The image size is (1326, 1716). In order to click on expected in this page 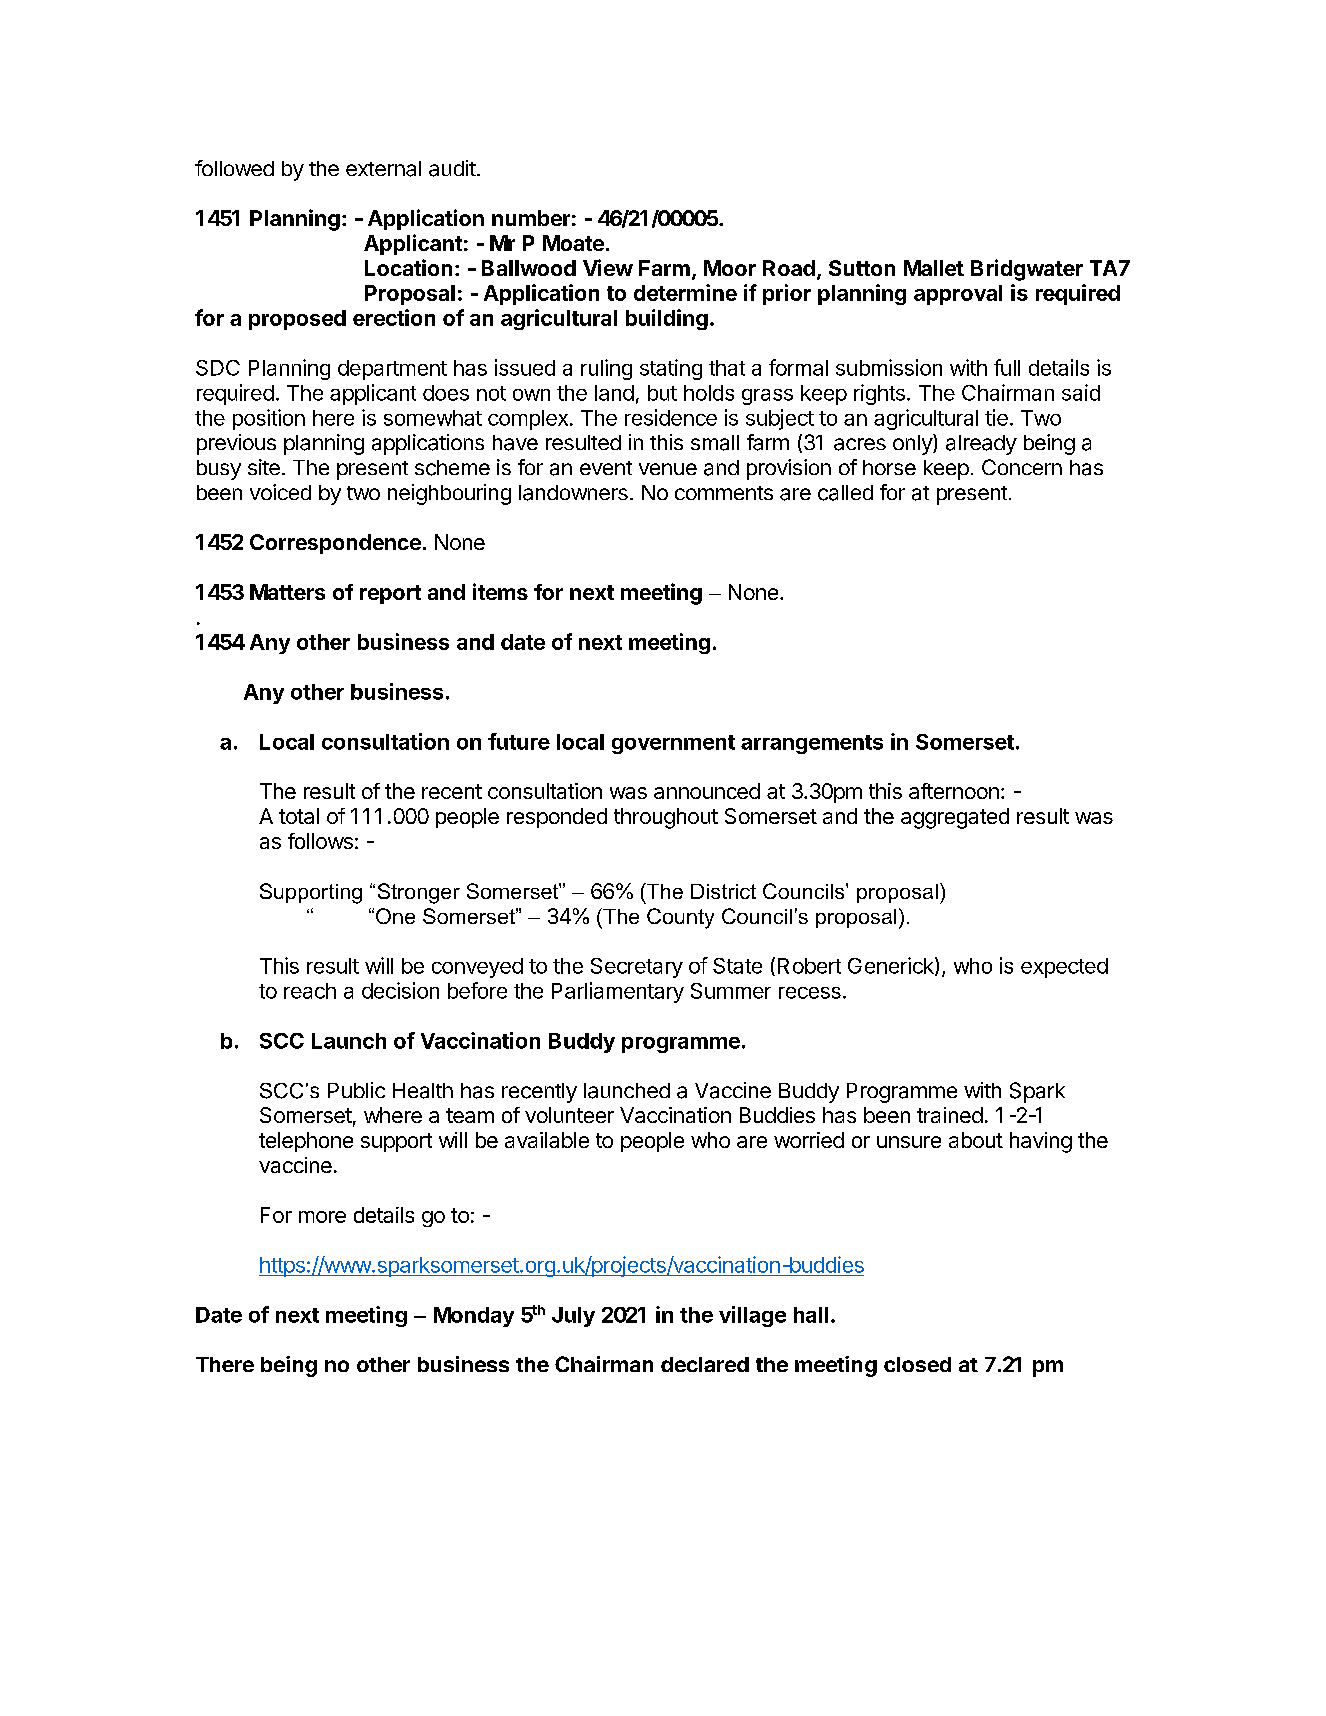, I will do `click(1064, 968)`.
